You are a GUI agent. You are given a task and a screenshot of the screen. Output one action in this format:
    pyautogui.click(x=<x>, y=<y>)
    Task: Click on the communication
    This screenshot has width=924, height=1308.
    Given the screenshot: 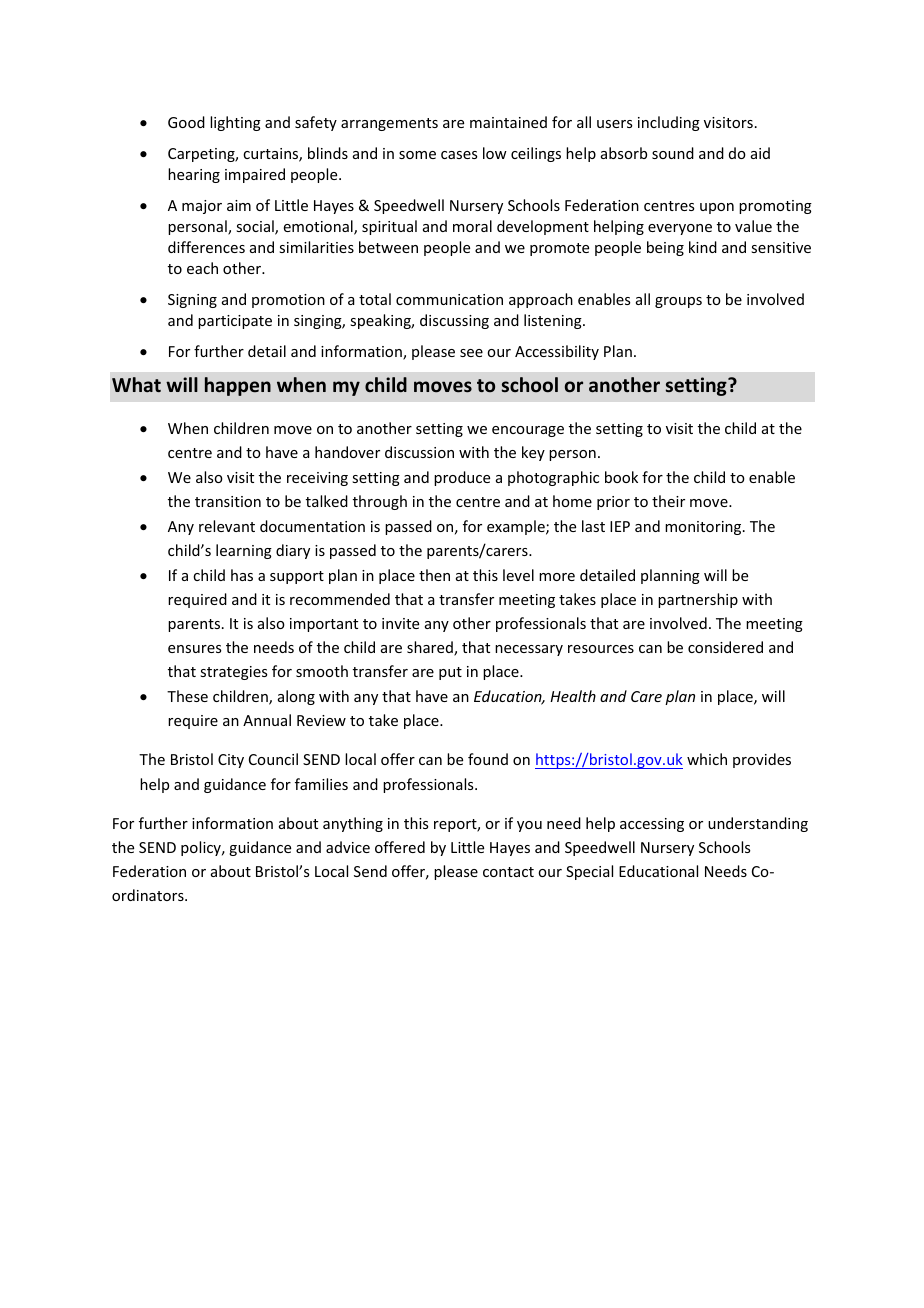 What is the action you would take?
    pyautogui.click(x=449, y=299)
